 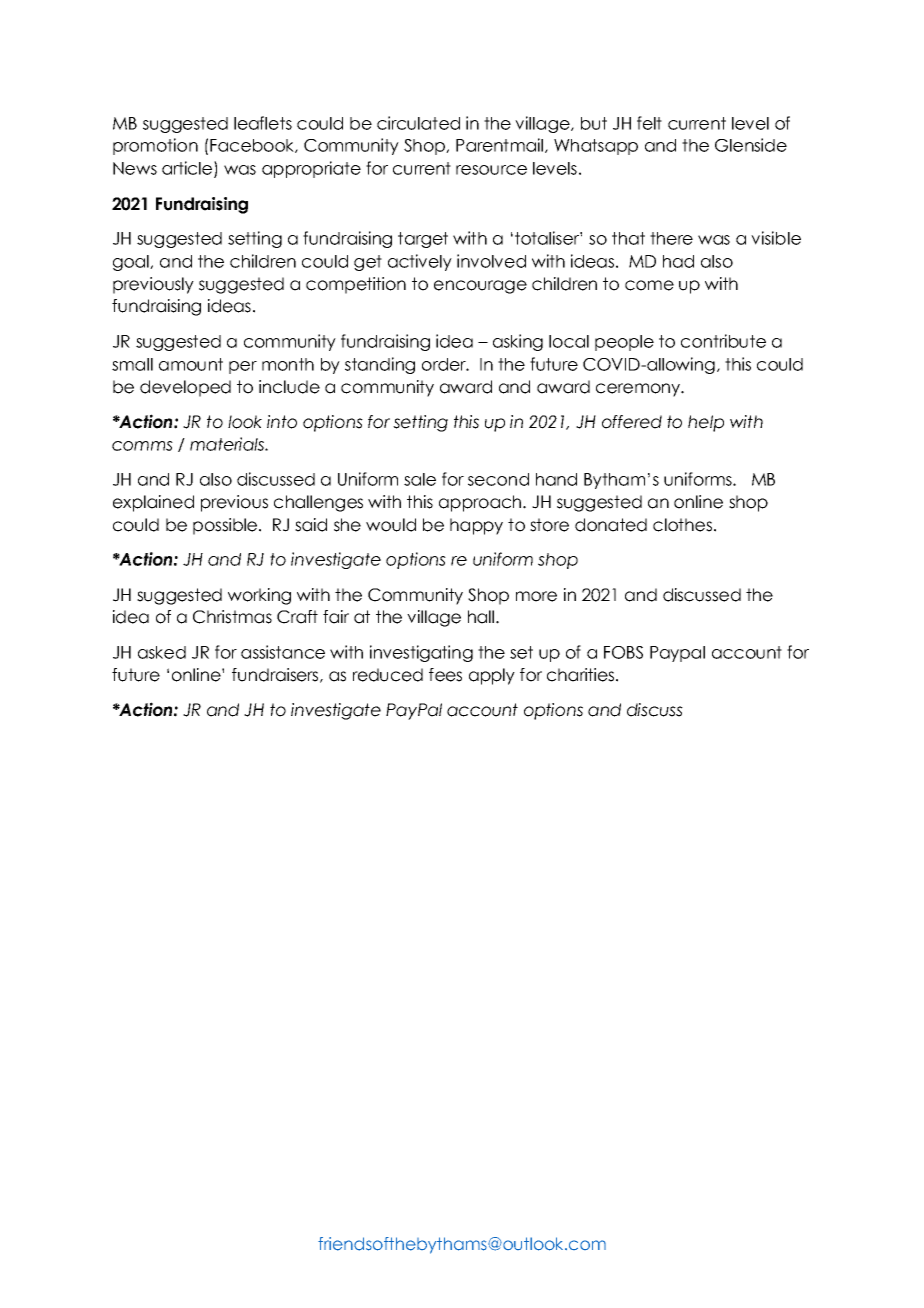 I want to click on investigating, so click(x=421, y=653).
